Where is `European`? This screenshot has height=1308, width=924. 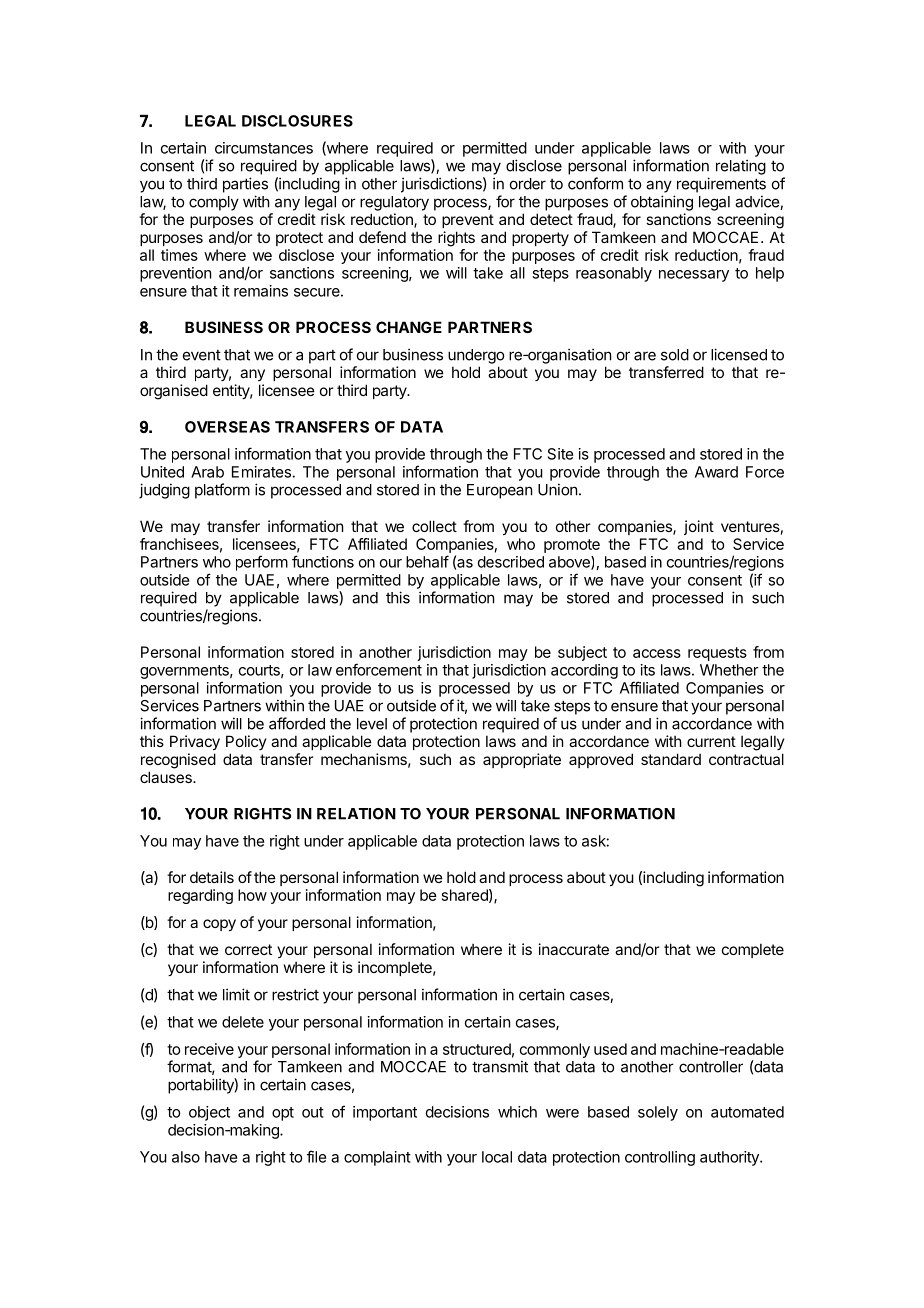 European is located at coordinates (499, 491).
